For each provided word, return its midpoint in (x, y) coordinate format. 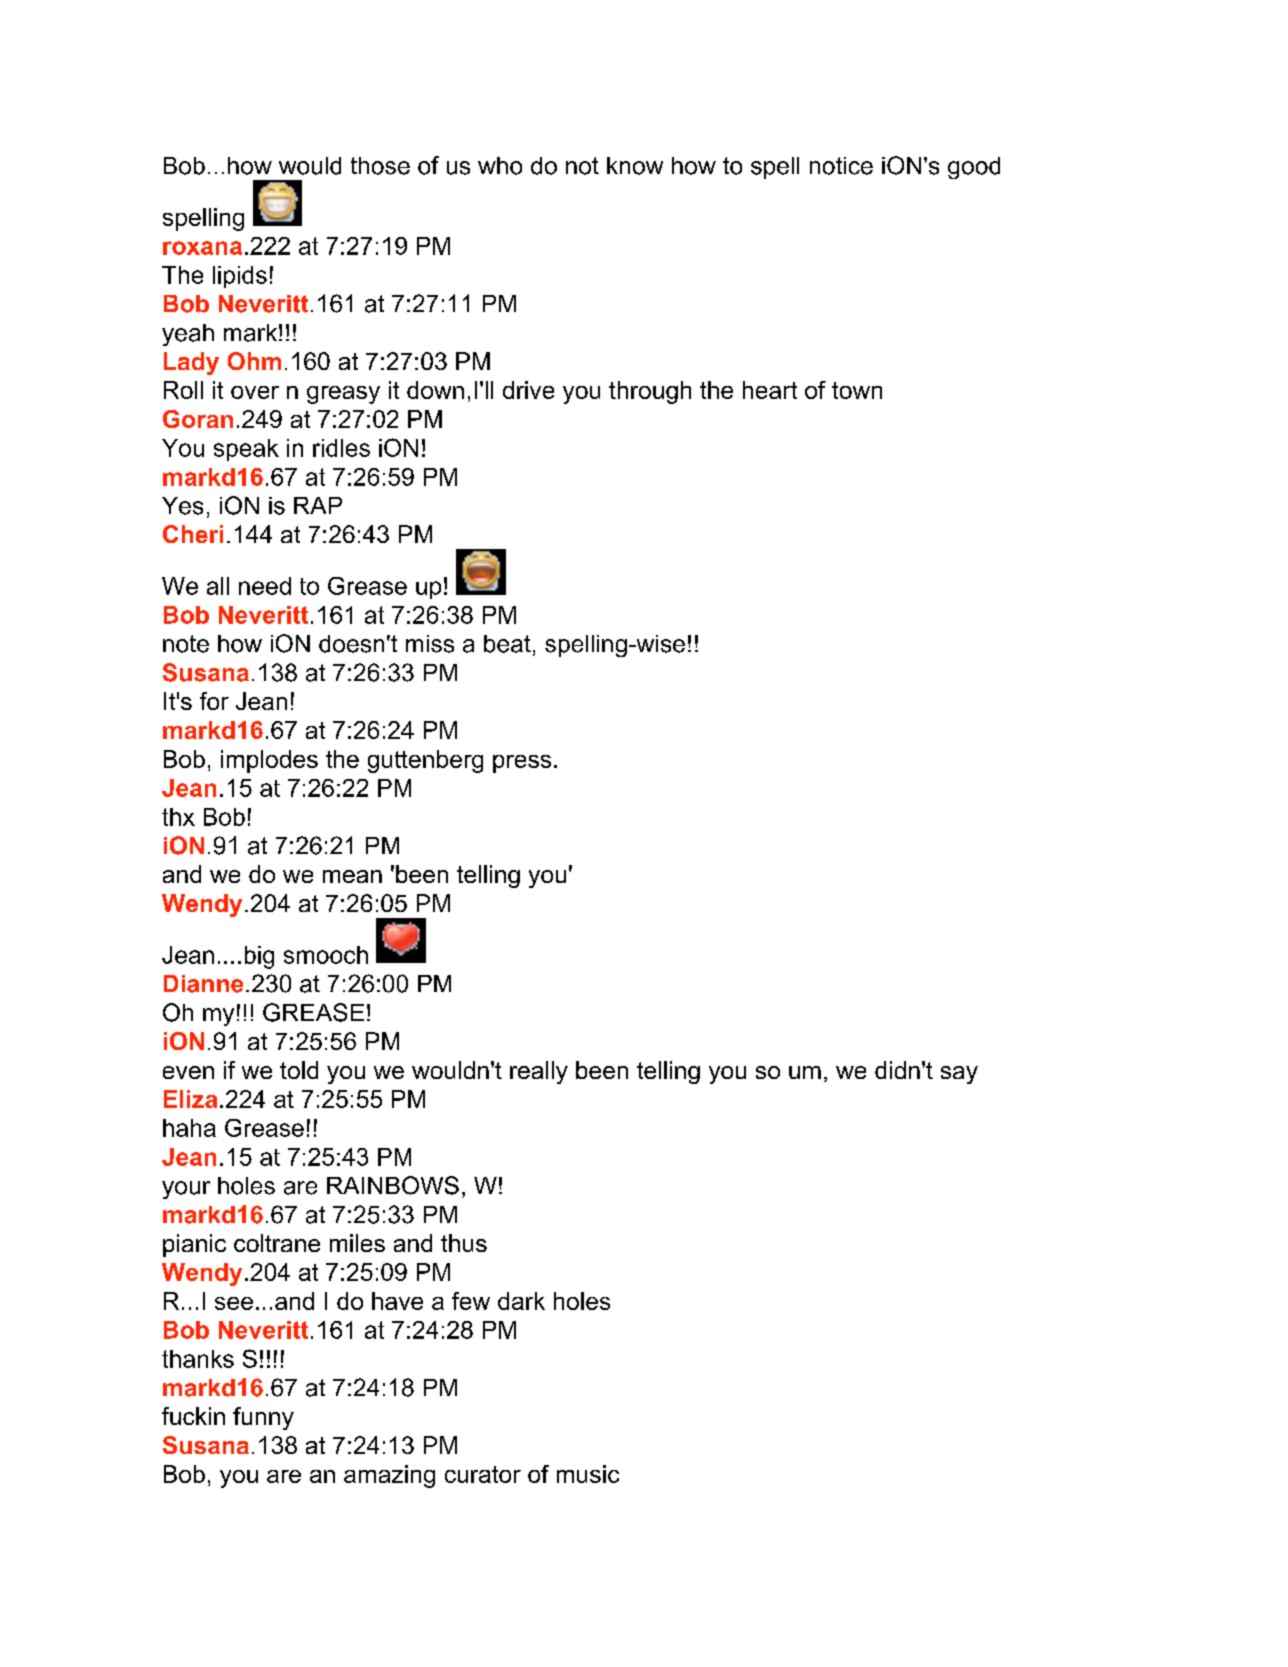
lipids (240, 277)
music (588, 1474)
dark (521, 1301)
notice (841, 166)
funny (263, 1418)
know (635, 166)
